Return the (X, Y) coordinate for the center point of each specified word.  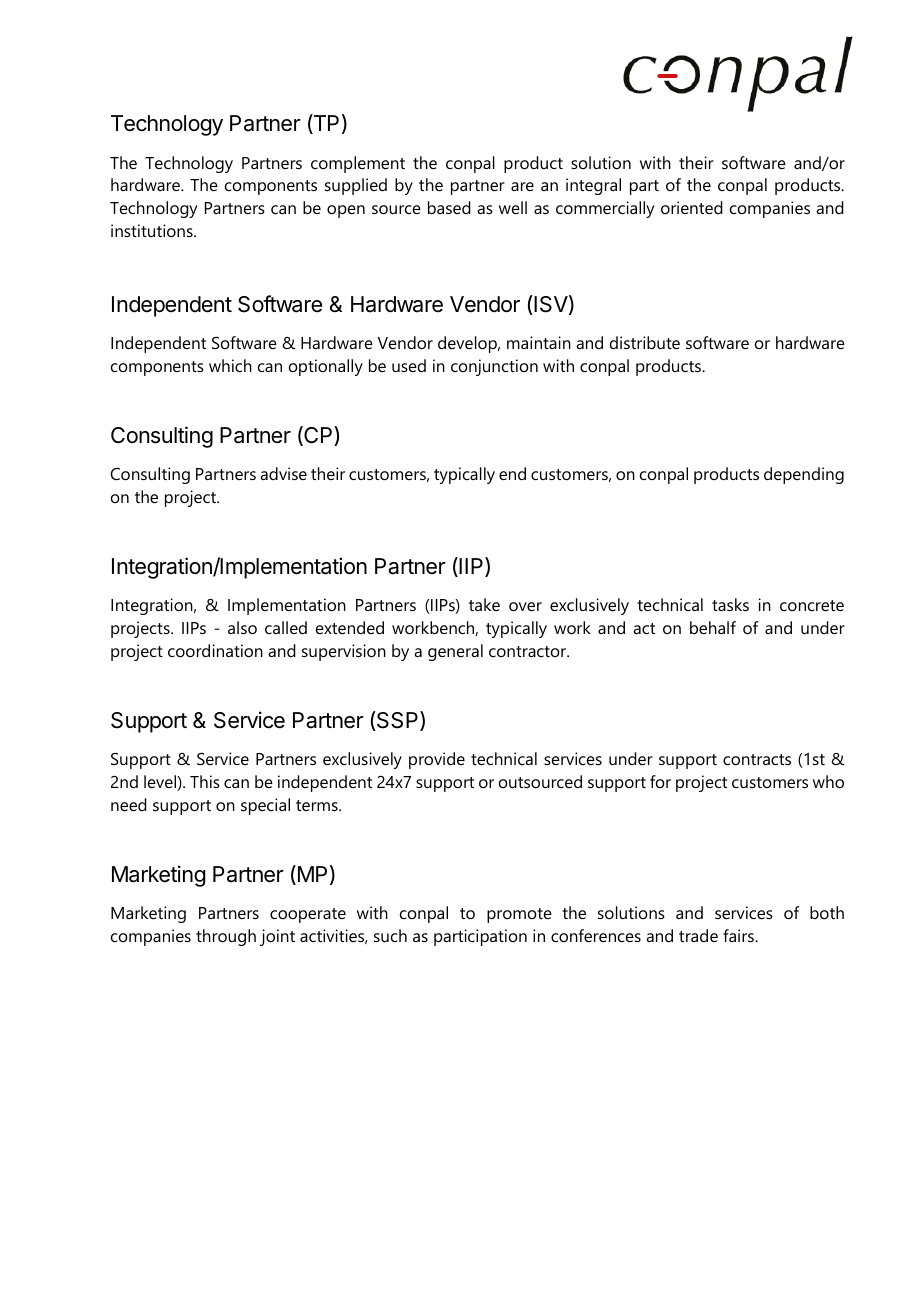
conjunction (494, 367)
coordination (215, 650)
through (226, 937)
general (455, 652)
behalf (713, 627)
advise (283, 473)
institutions (153, 230)
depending (804, 475)
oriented (692, 207)
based (449, 207)
